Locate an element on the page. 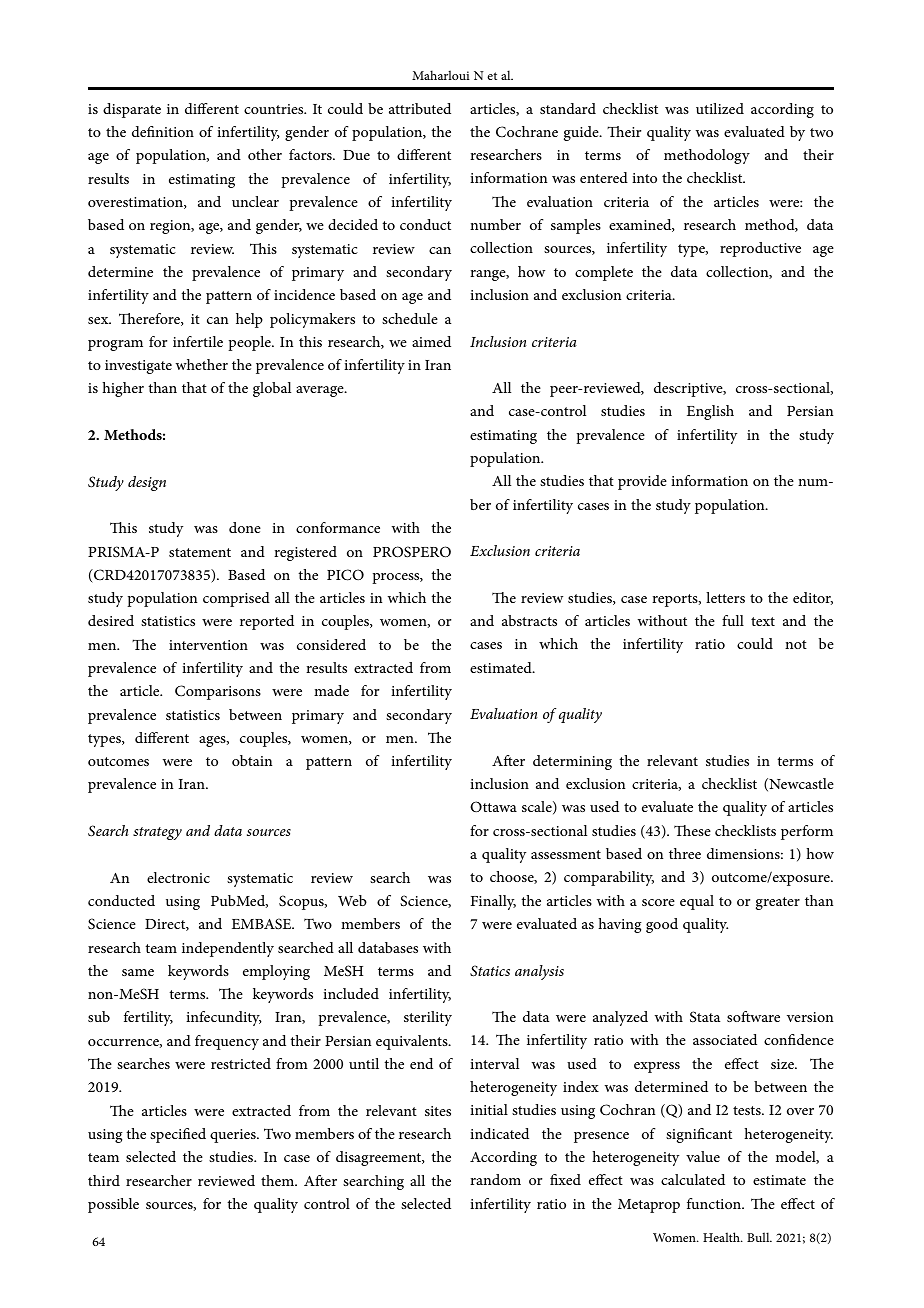  attributed is located at coordinates (420, 108).
